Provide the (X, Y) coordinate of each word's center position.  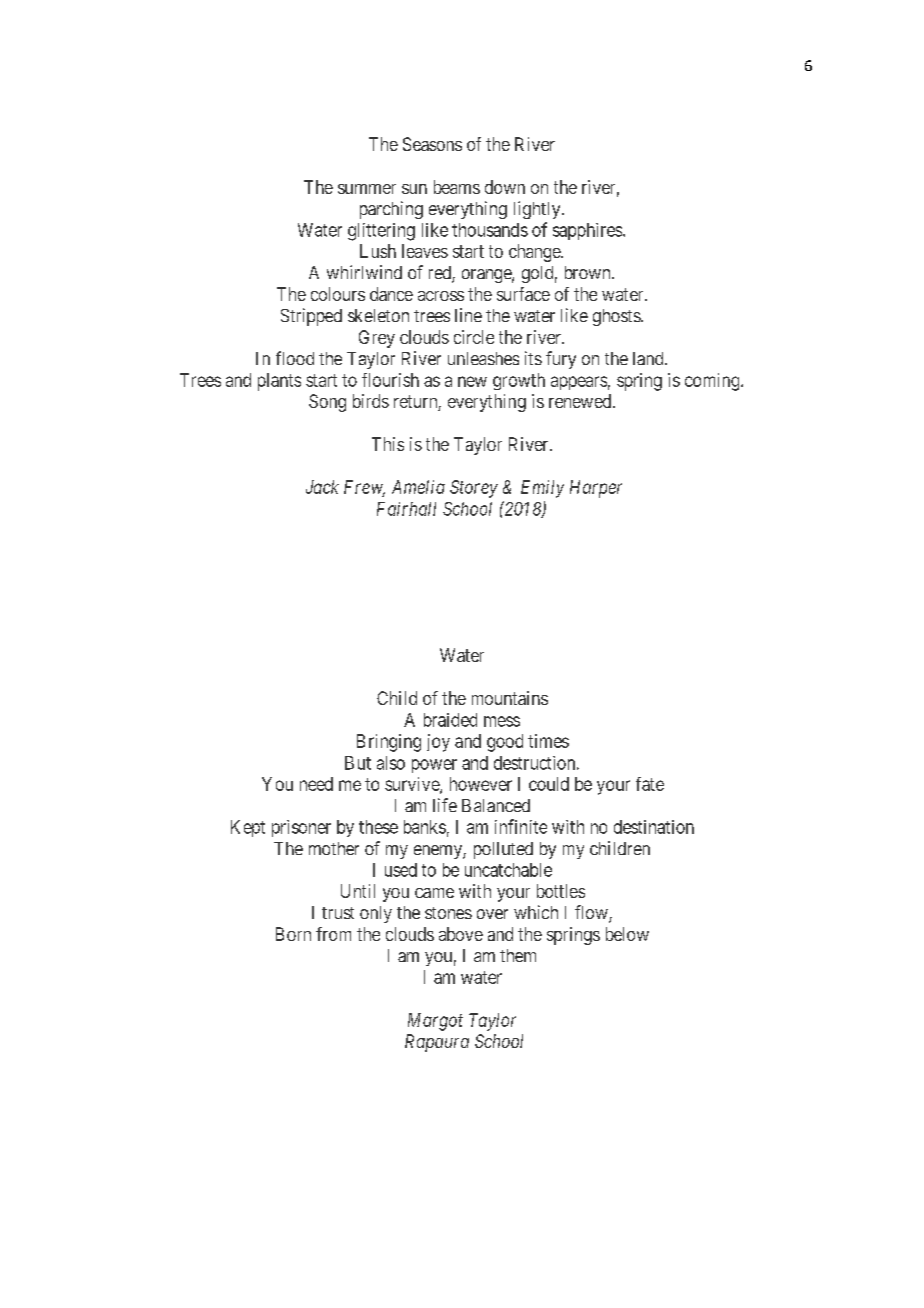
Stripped (311, 317)
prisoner (301, 828)
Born (293, 934)
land (649, 358)
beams (457, 187)
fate (650, 784)
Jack (322, 487)
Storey (474, 489)
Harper (596, 489)
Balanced (496, 805)
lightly (538, 210)
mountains (510, 698)
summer (367, 189)
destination (654, 827)
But (358, 763)
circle (474, 337)
